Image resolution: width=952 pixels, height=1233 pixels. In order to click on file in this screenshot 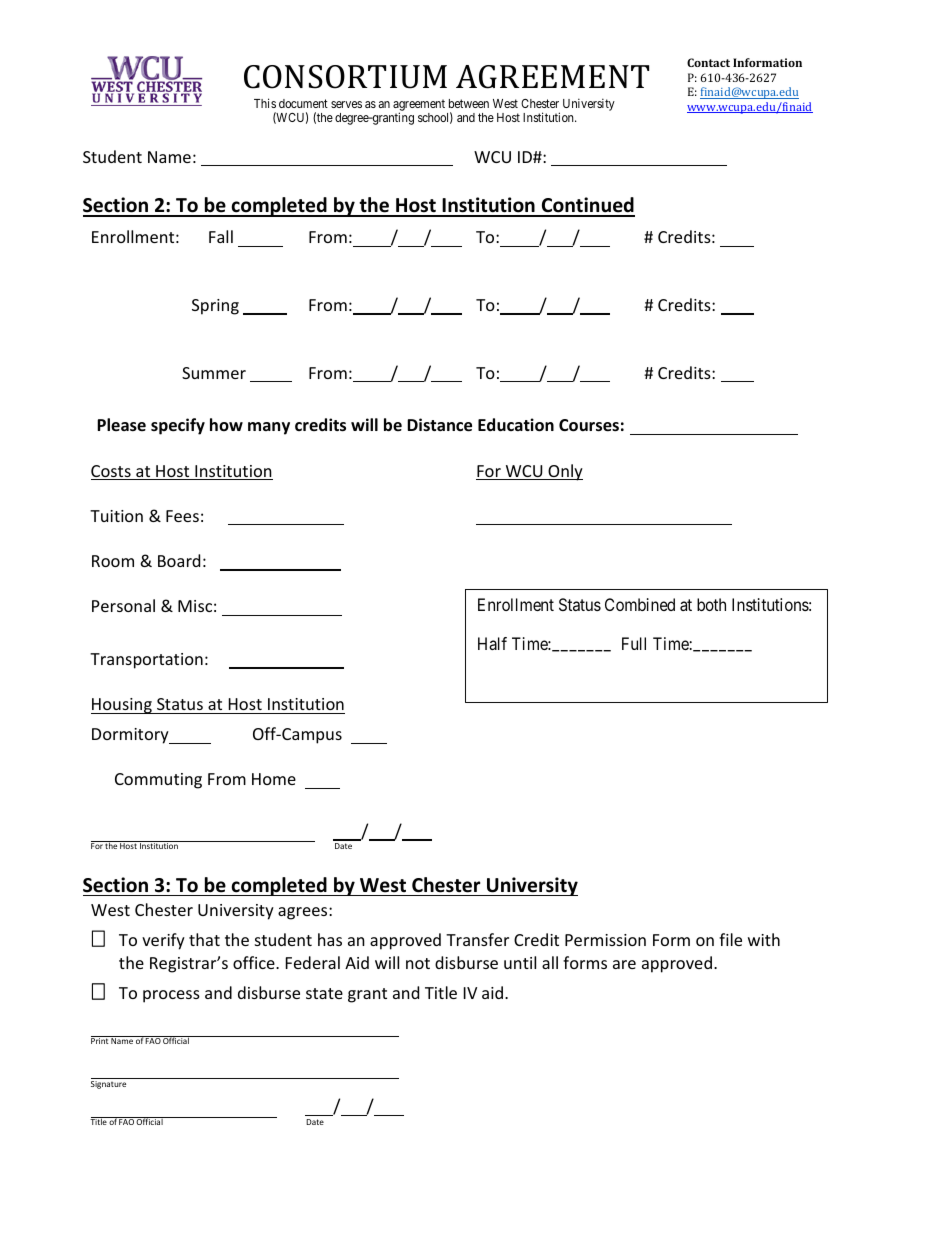, I will do `click(730, 939)`.
